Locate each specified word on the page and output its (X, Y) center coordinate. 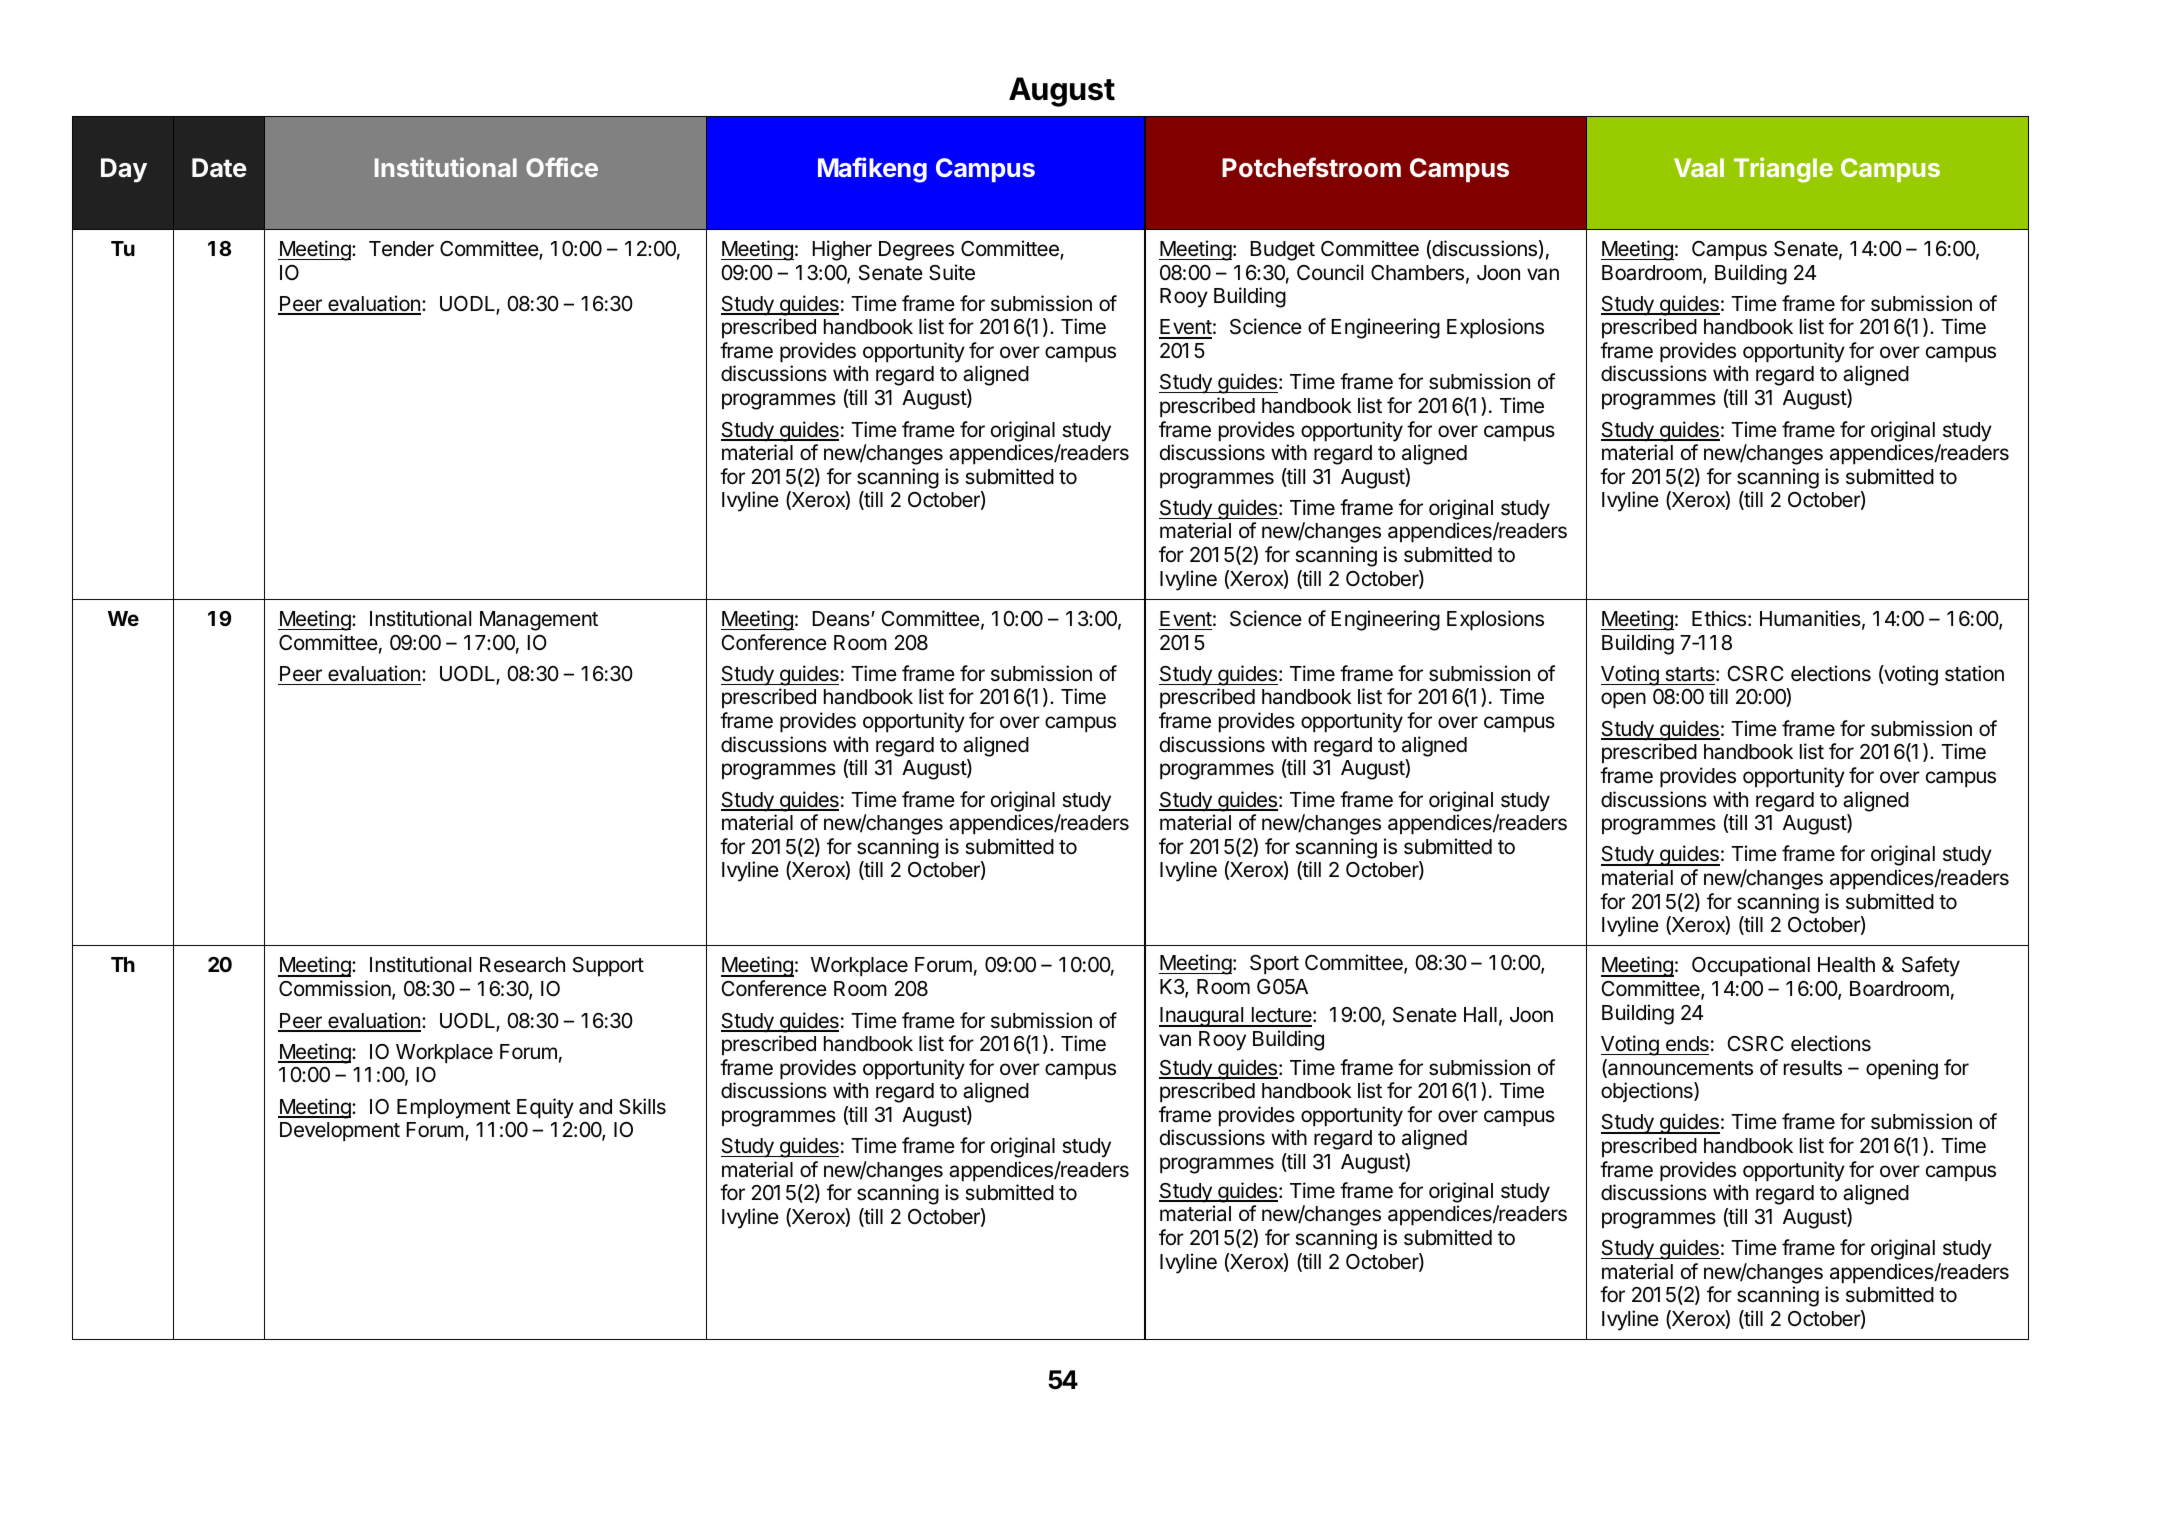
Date (219, 168)
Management (539, 621)
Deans (842, 619)
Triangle (1783, 170)
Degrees (916, 251)
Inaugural (1202, 1017)
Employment (454, 1109)
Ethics (1719, 618)
